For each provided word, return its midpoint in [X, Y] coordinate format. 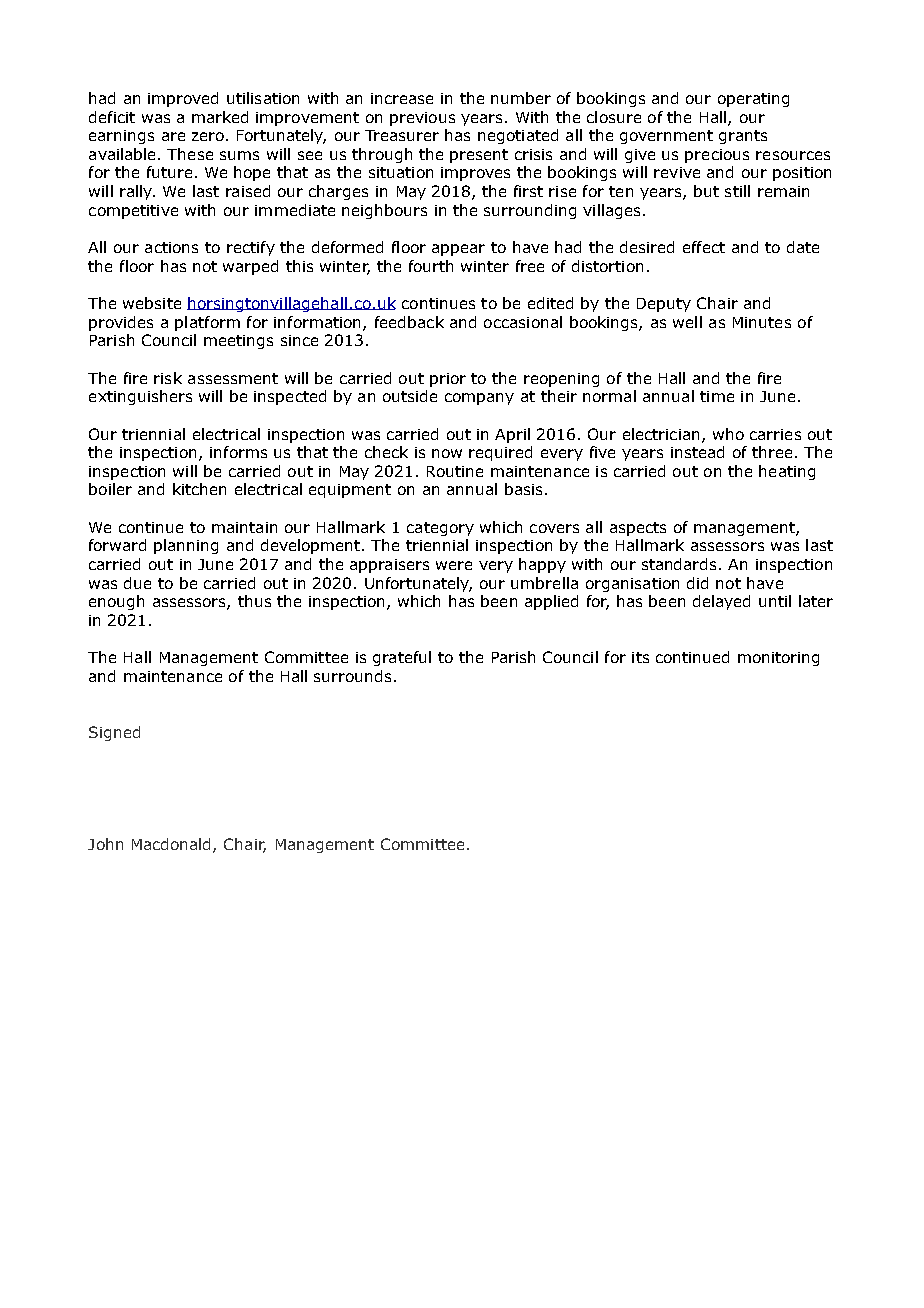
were [454, 565]
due [137, 583]
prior [448, 380]
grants [743, 137]
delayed [721, 602]
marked [220, 117]
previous [422, 119]
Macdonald [173, 845]
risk [168, 378]
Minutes [762, 322]
